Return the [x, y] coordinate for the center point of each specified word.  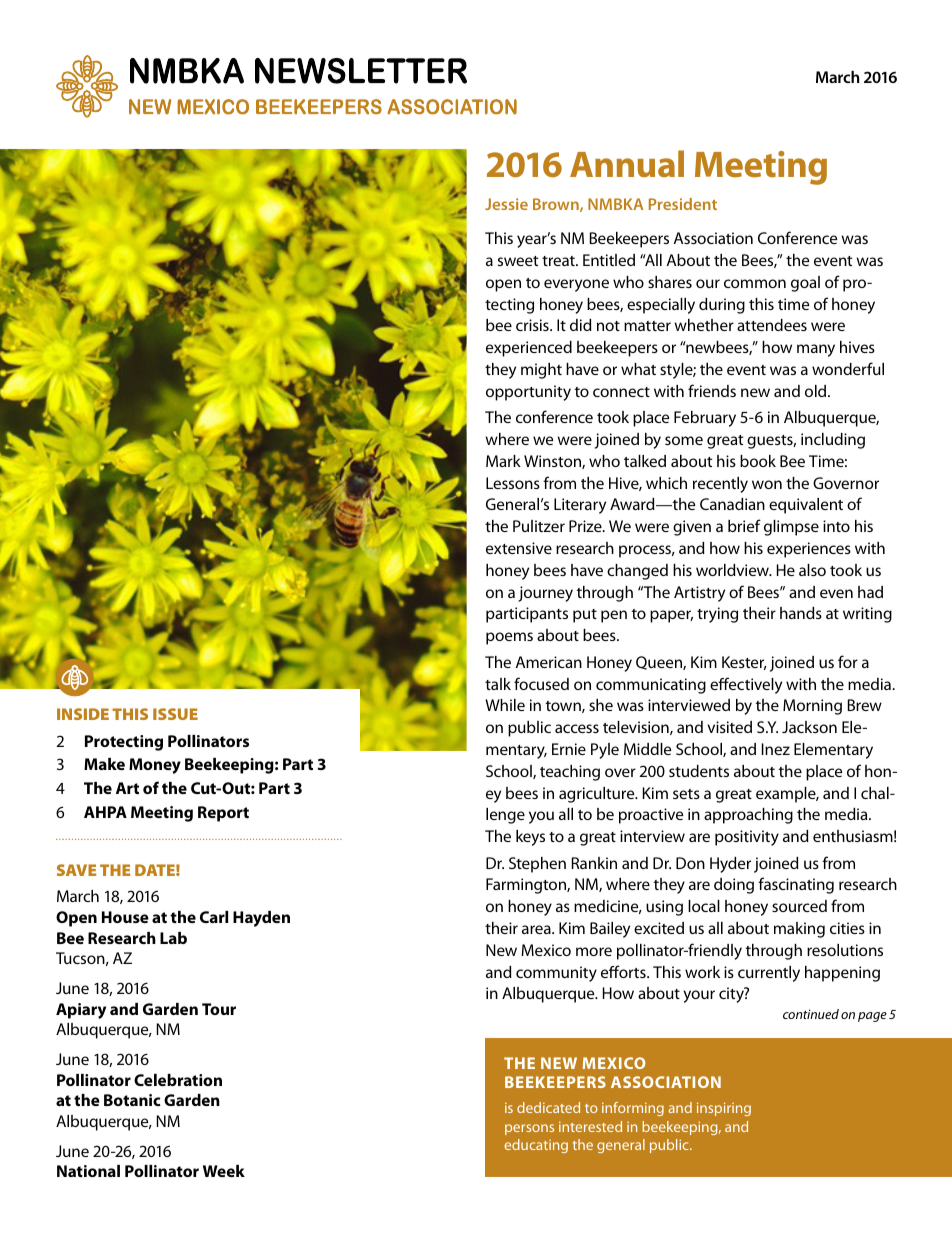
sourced [799, 906]
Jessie [506, 204]
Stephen [537, 865]
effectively [746, 685]
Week [224, 1171]
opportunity [528, 393]
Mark [503, 461]
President [683, 204]
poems [509, 638]
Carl [214, 917]
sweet [518, 261]
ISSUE [175, 714]
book [758, 461]
